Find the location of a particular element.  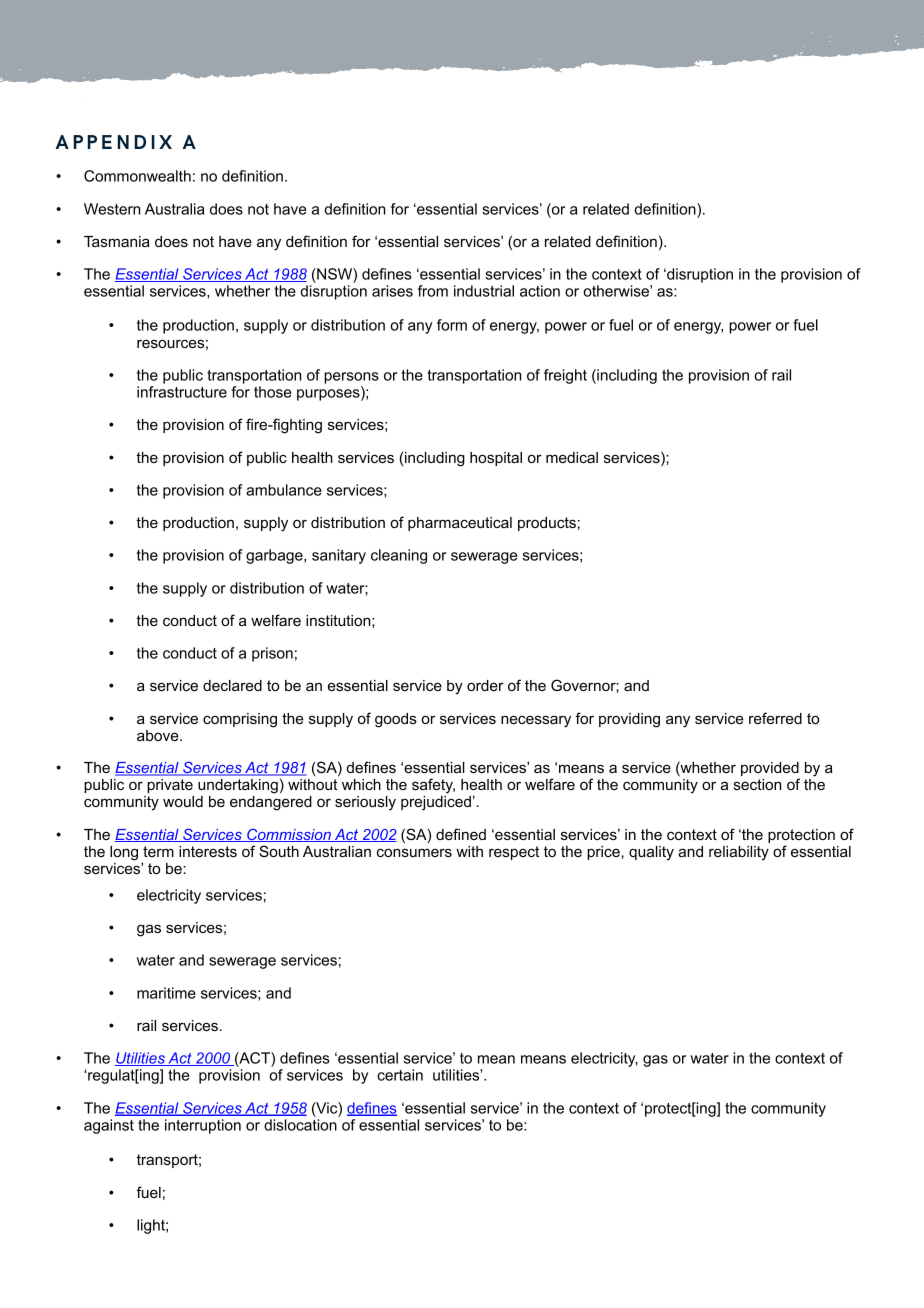

interests is located at coordinates (208, 851).
